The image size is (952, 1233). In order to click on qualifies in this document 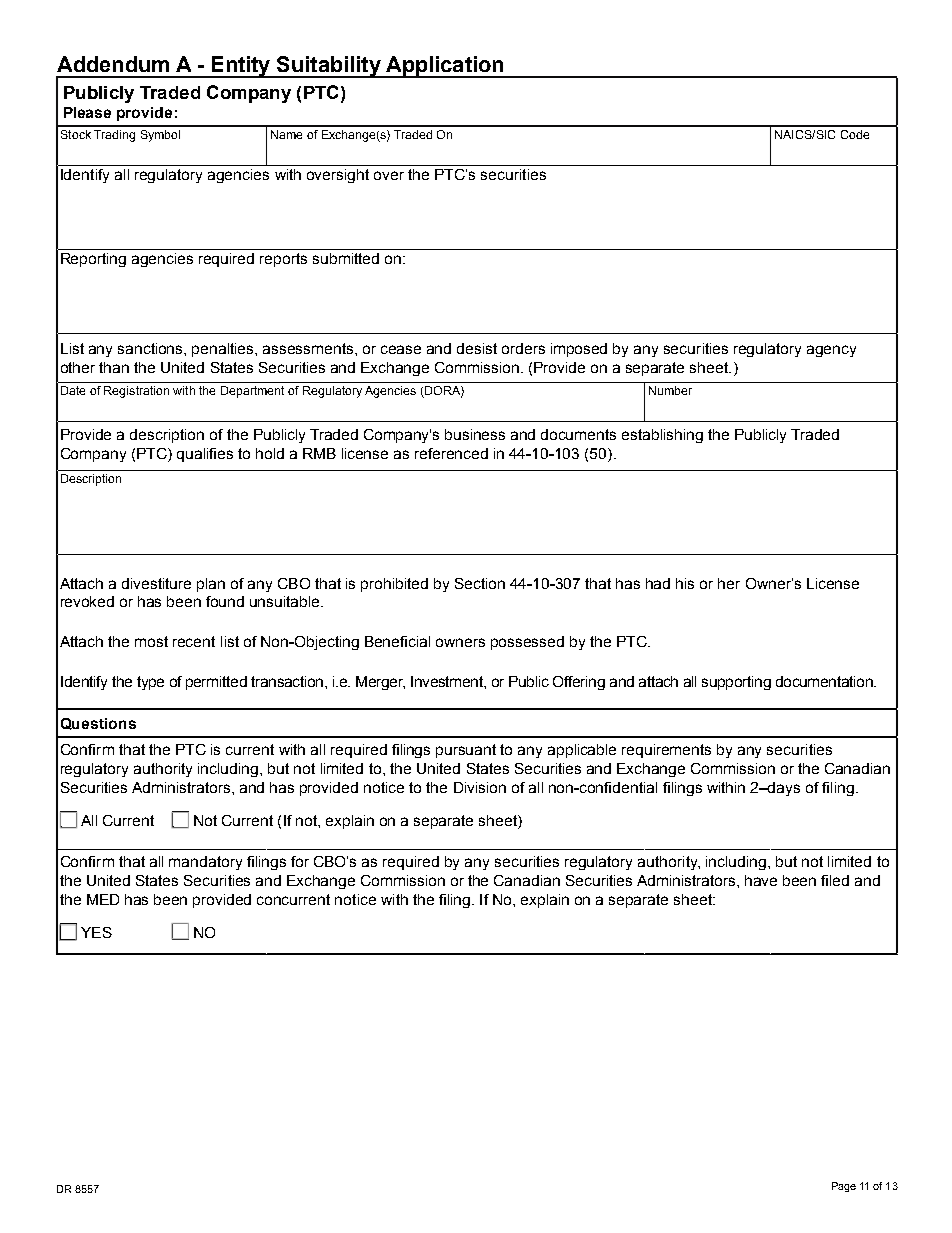, I will do `click(205, 455)`.
